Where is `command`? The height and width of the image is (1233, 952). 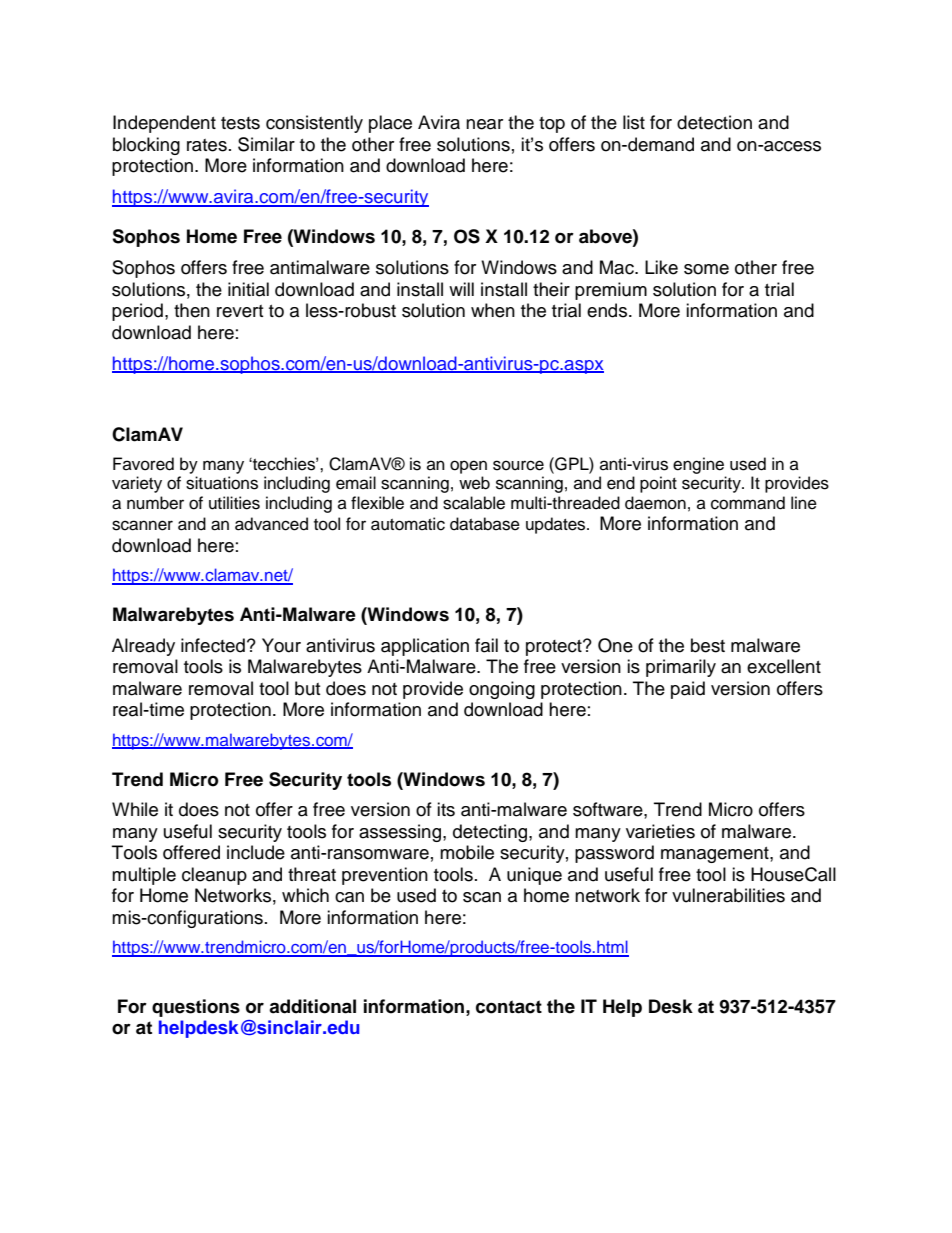
command is located at coordinates (748, 503).
